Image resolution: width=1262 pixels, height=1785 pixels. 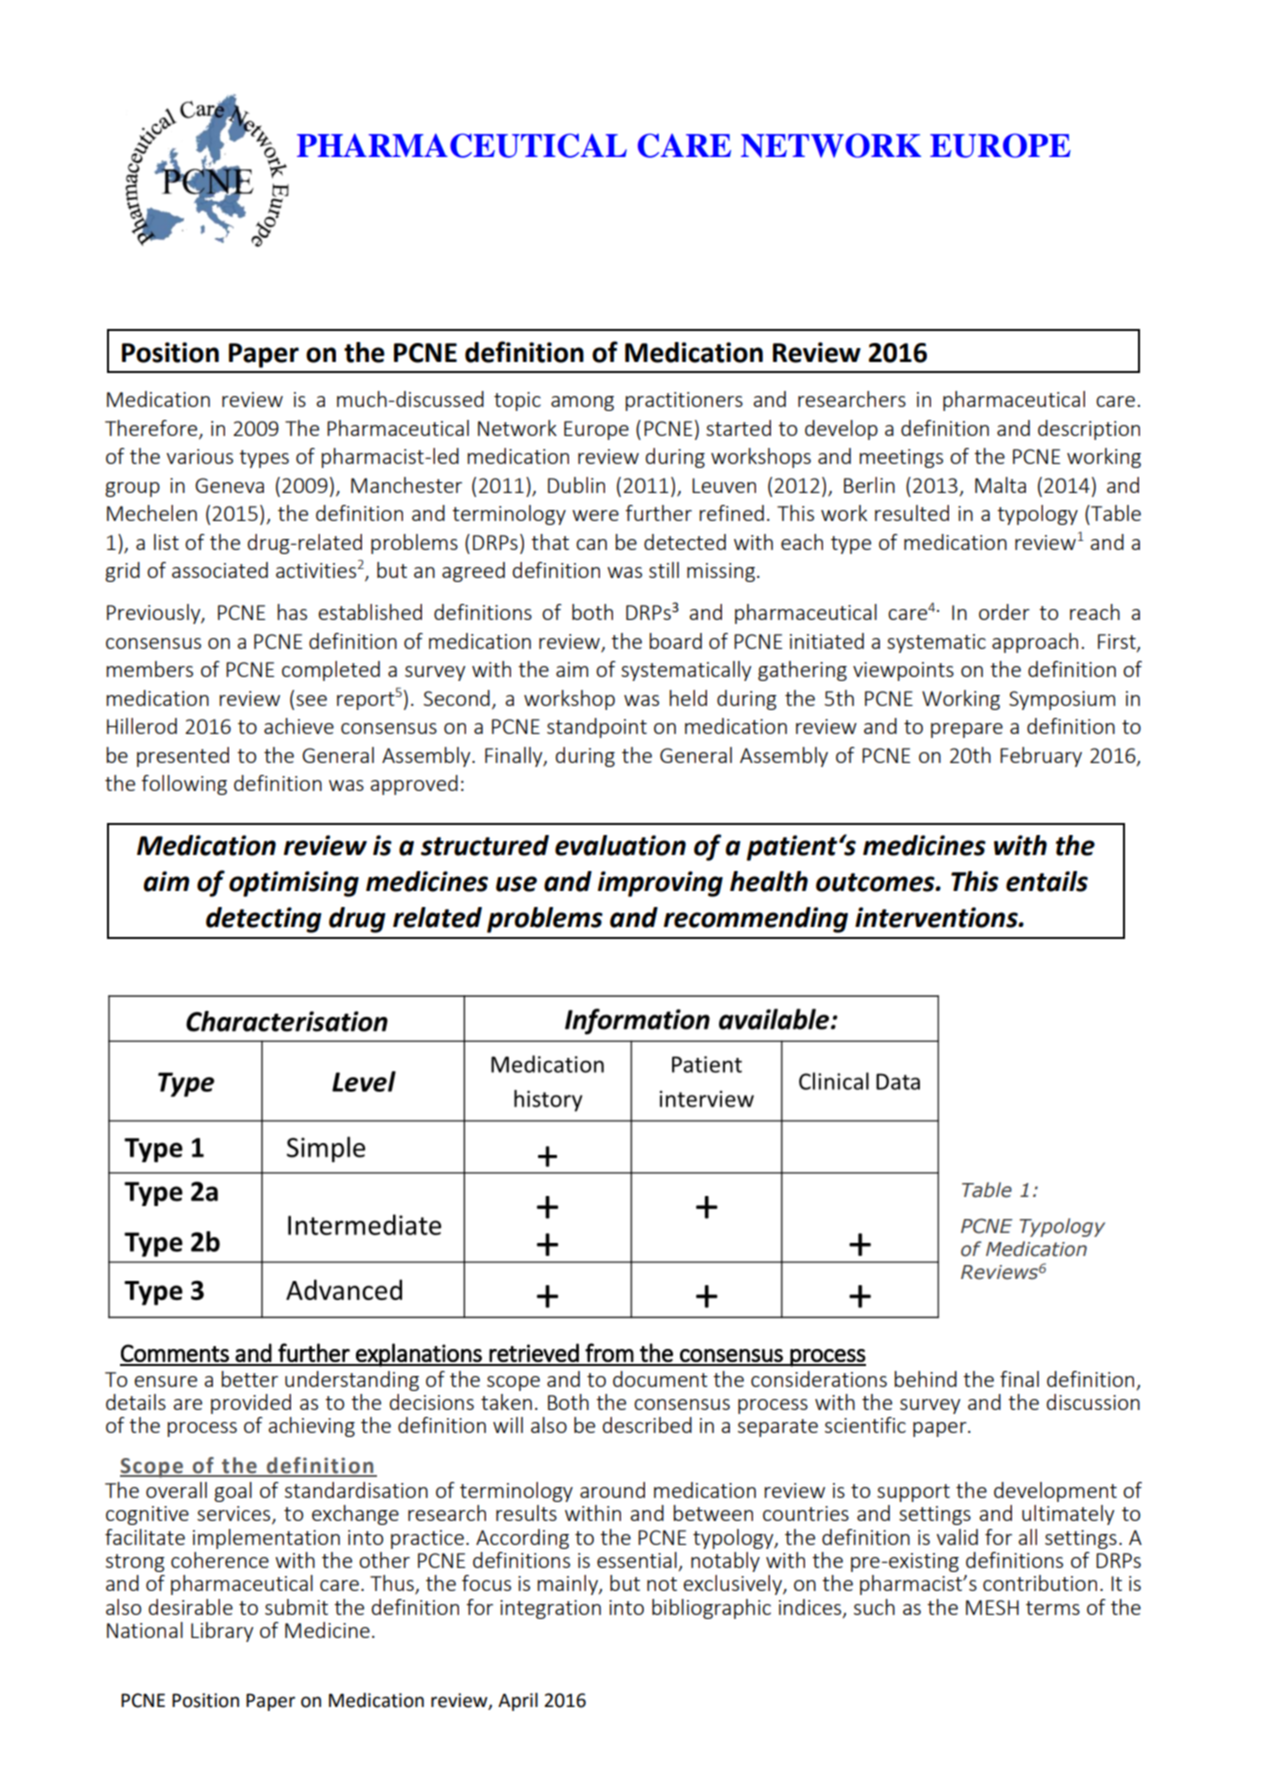 I want to click on Malta, so click(x=1000, y=485).
